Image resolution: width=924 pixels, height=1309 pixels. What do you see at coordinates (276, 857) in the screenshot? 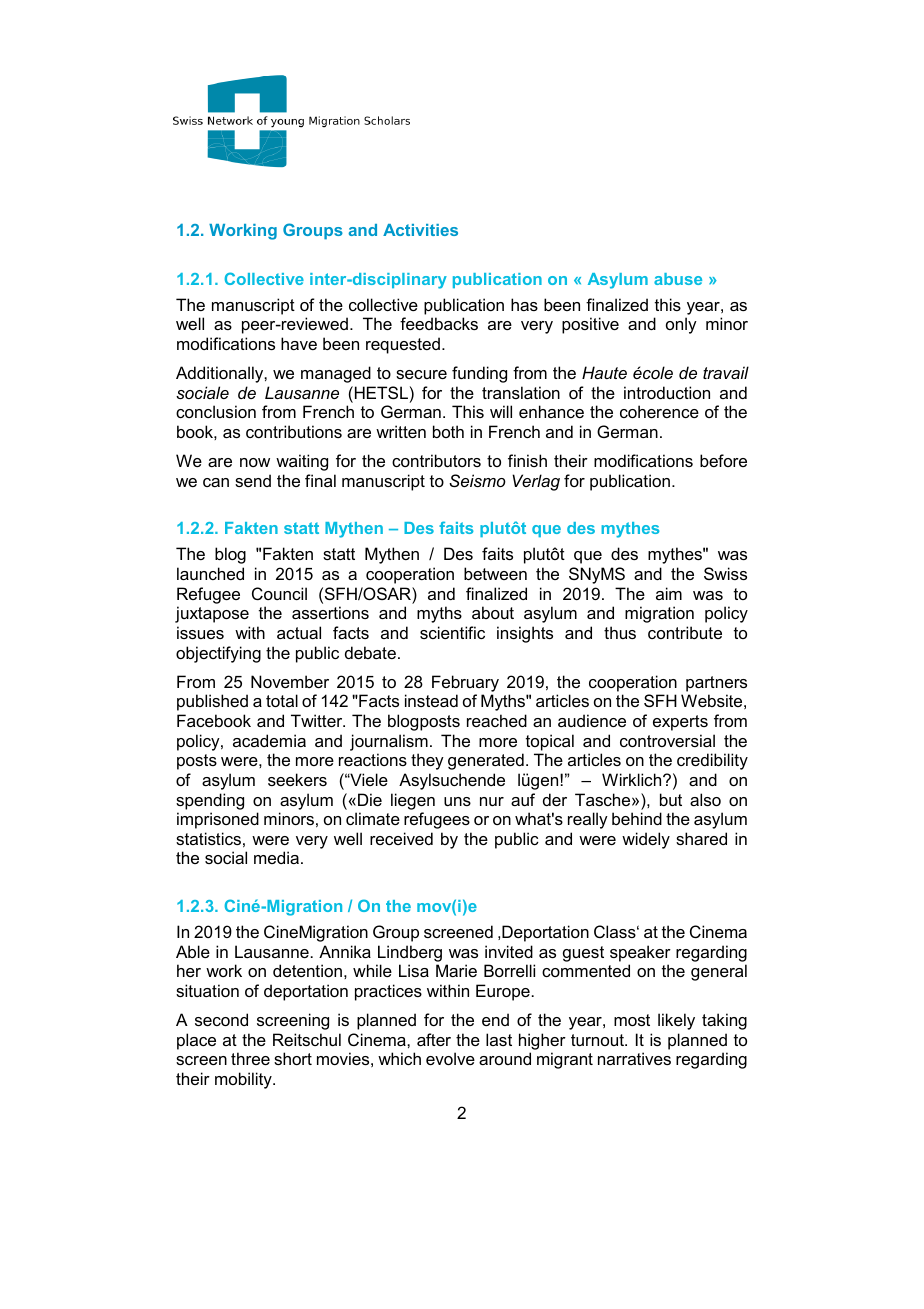
I see `media` at bounding box center [276, 857].
